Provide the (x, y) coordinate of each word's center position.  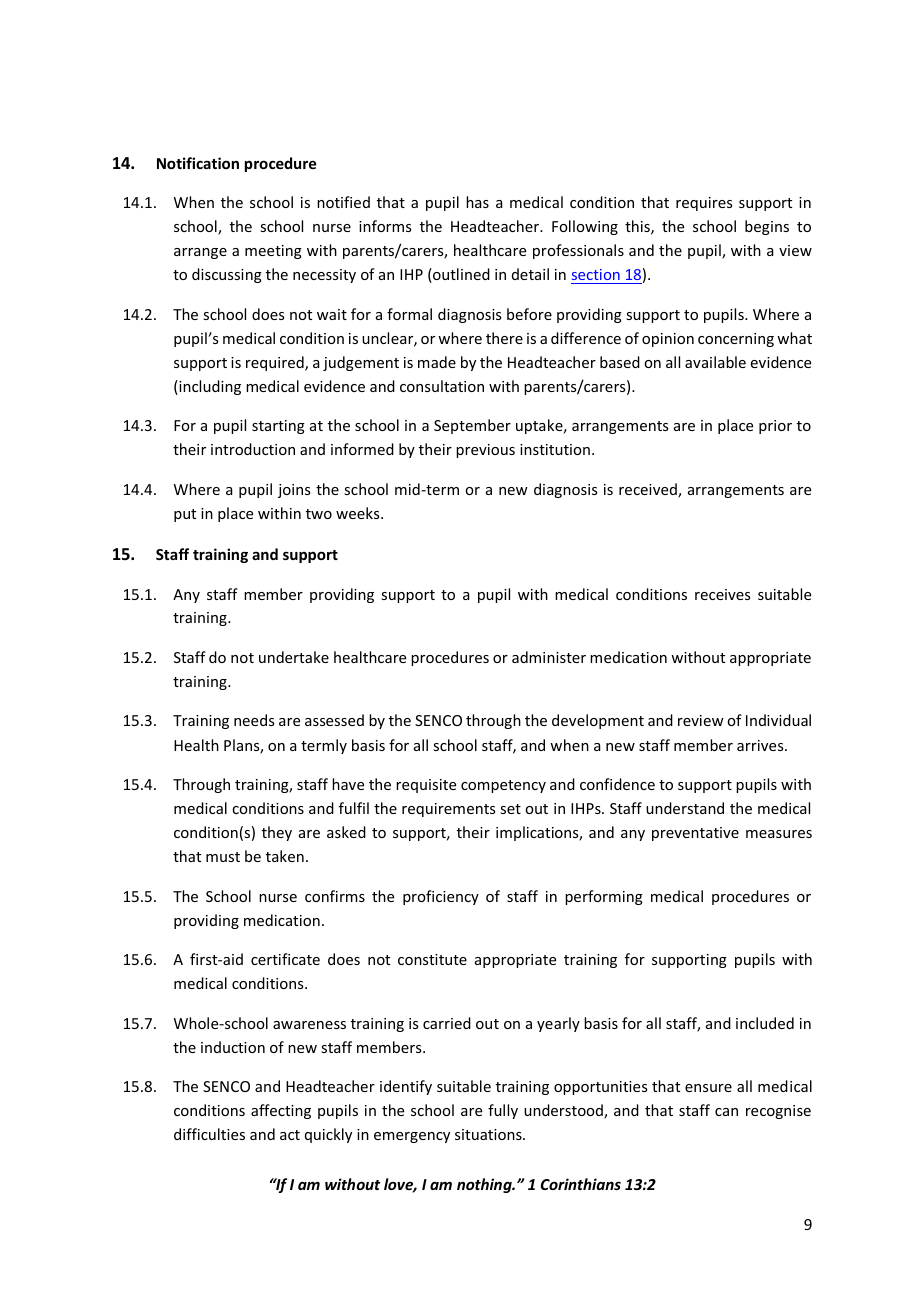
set (510, 809)
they (277, 833)
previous (485, 451)
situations (489, 1134)
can (726, 1112)
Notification (198, 163)
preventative (695, 834)
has (477, 202)
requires (704, 204)
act (290, 1135)
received (649, 490)
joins (294, 491)
